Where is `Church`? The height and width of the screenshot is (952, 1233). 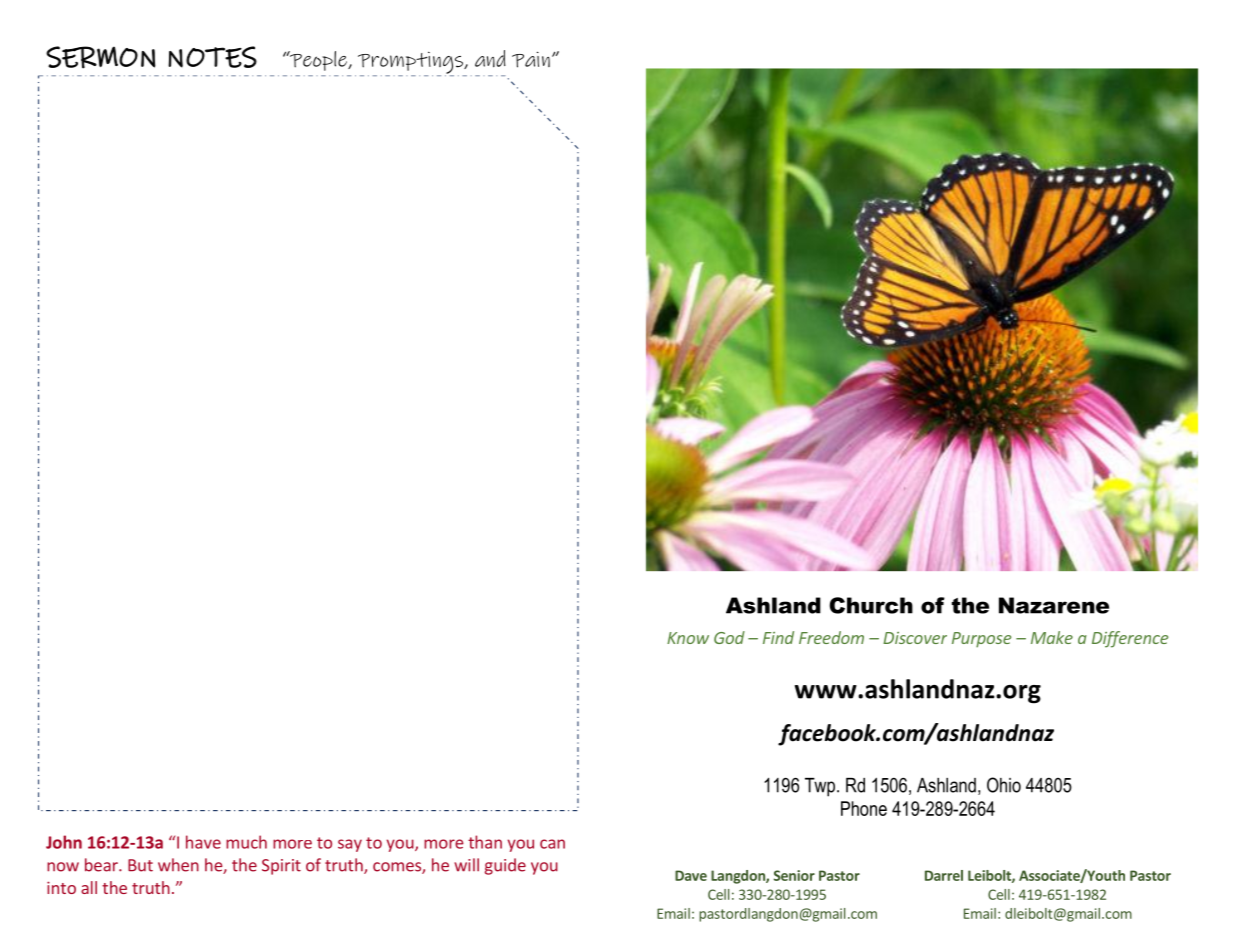
Church is located at coordinates (871, 605).
